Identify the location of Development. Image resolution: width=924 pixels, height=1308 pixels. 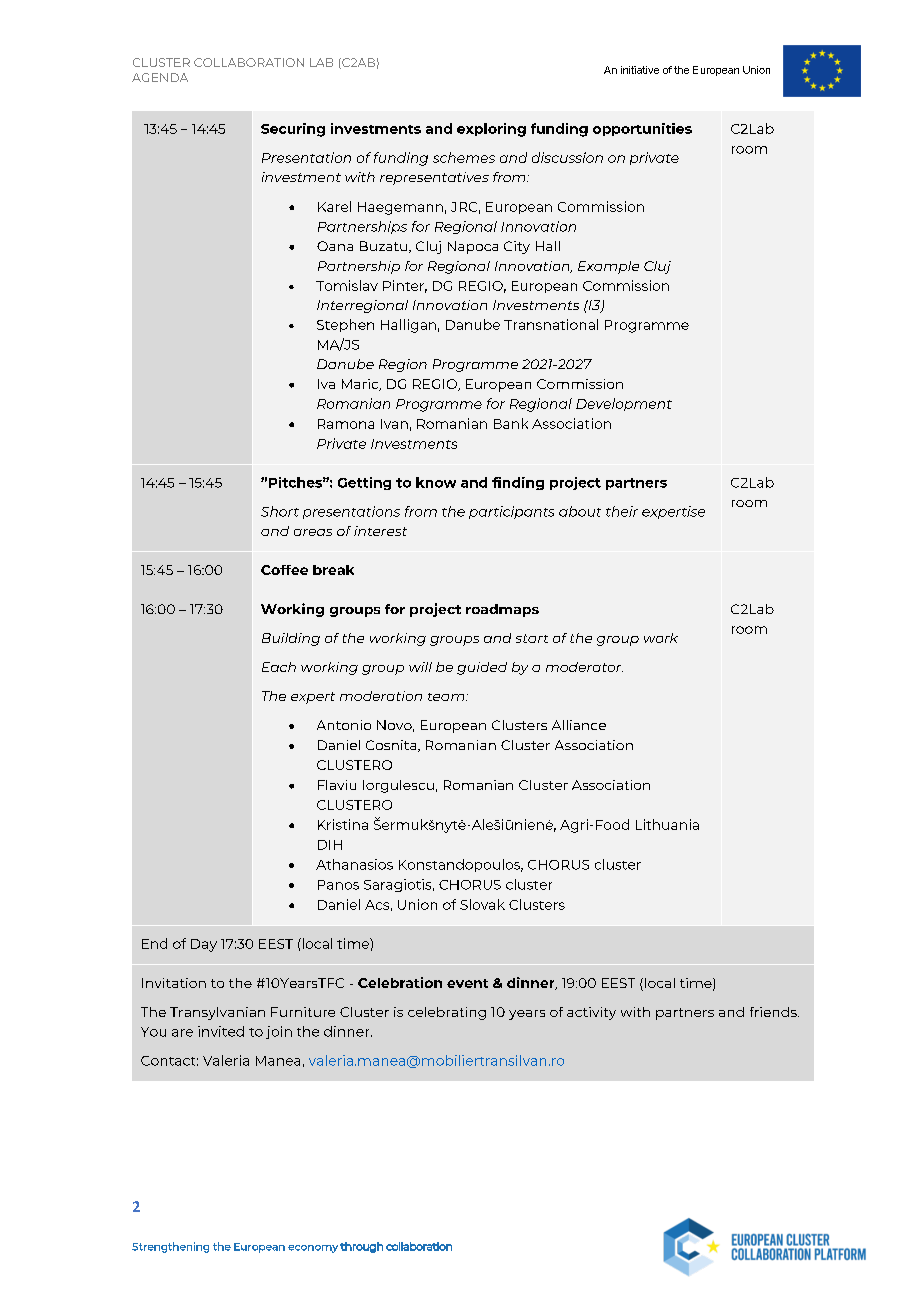
(624, 404).
